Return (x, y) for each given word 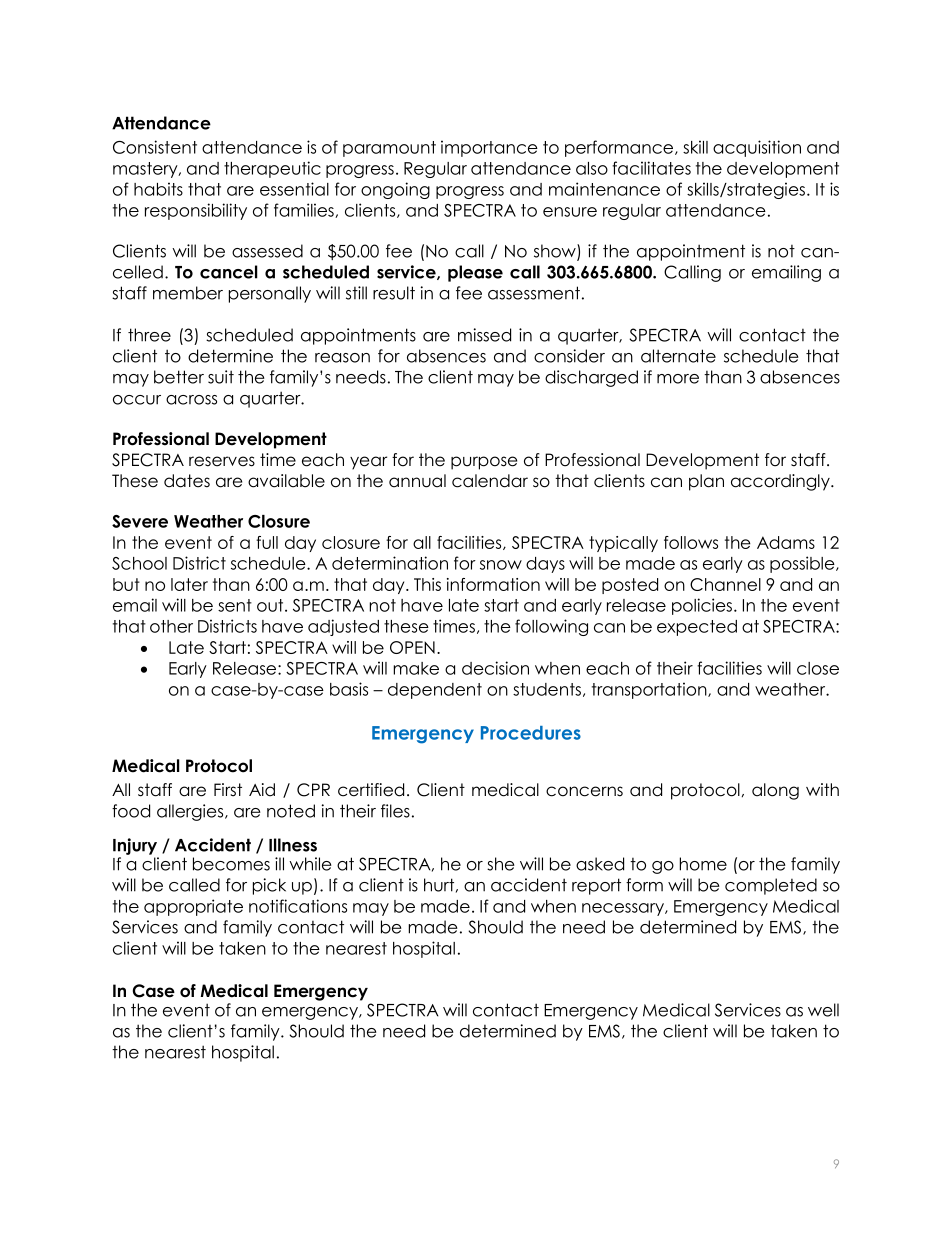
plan (706, 482)
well (823, 1010)
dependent (435, 691)
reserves (222, 461)
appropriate (193, 907)
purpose (484, 463)
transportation (650, 690)
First (228, 790)
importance (489, 148)
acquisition (757, 148)
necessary (624, 909)
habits (158, 189)
